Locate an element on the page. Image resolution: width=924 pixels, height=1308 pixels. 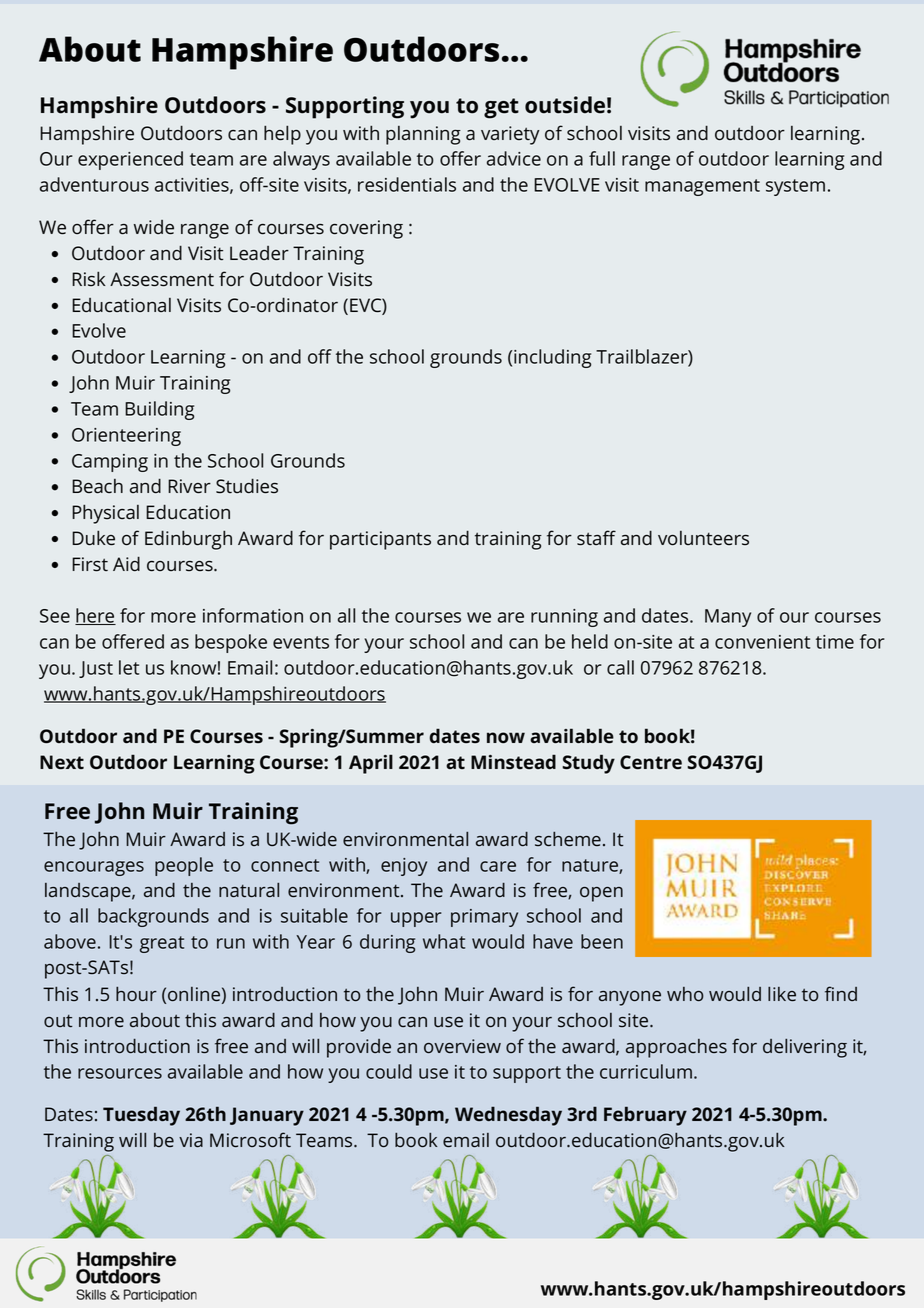
participants is located at coordinates (380, 540).
